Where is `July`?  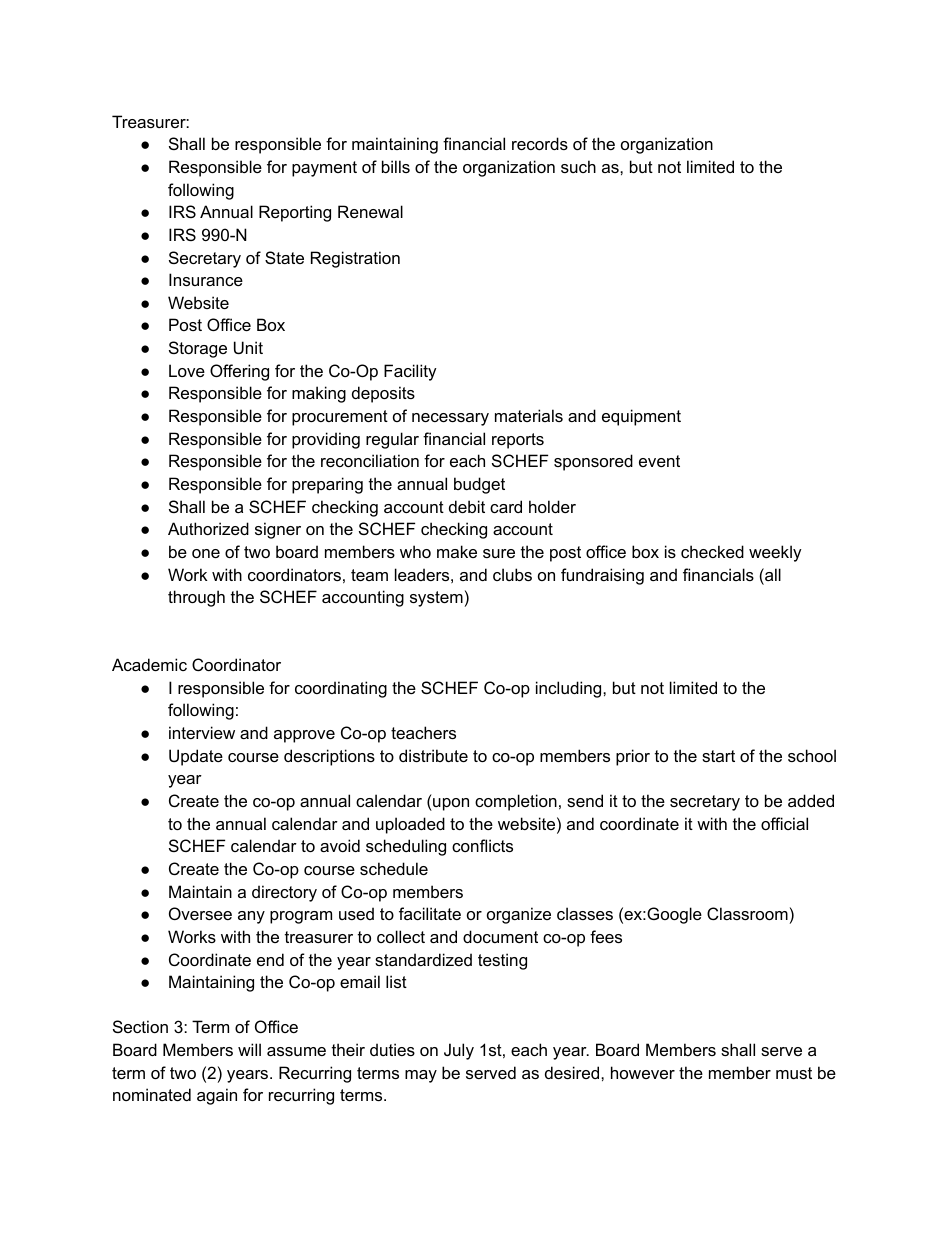 July is located at coordinates (459, 1051).
